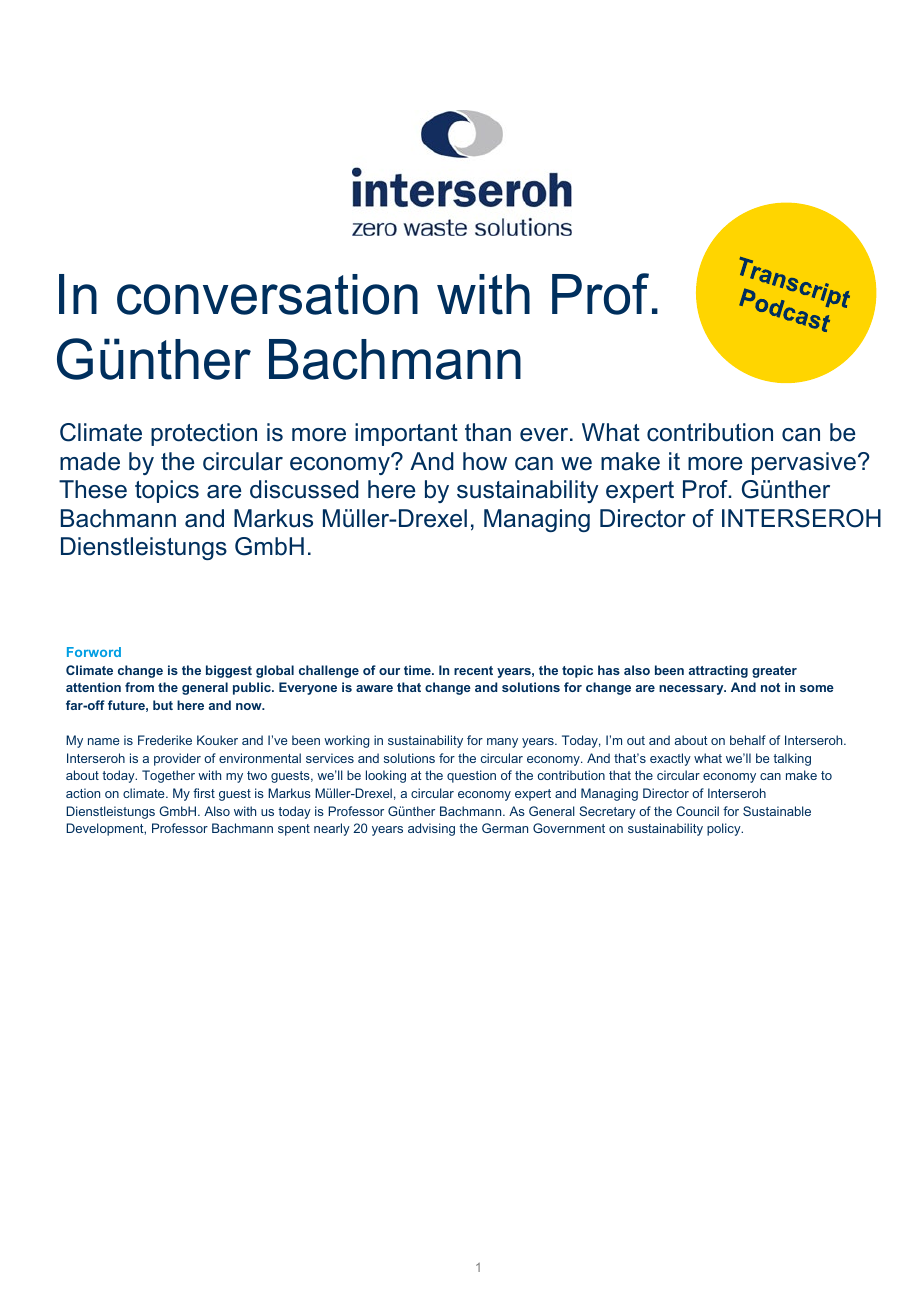  What do you see at coordinates (774, 672) in the document?
I see `greater` at bounding box center [774, 672].
